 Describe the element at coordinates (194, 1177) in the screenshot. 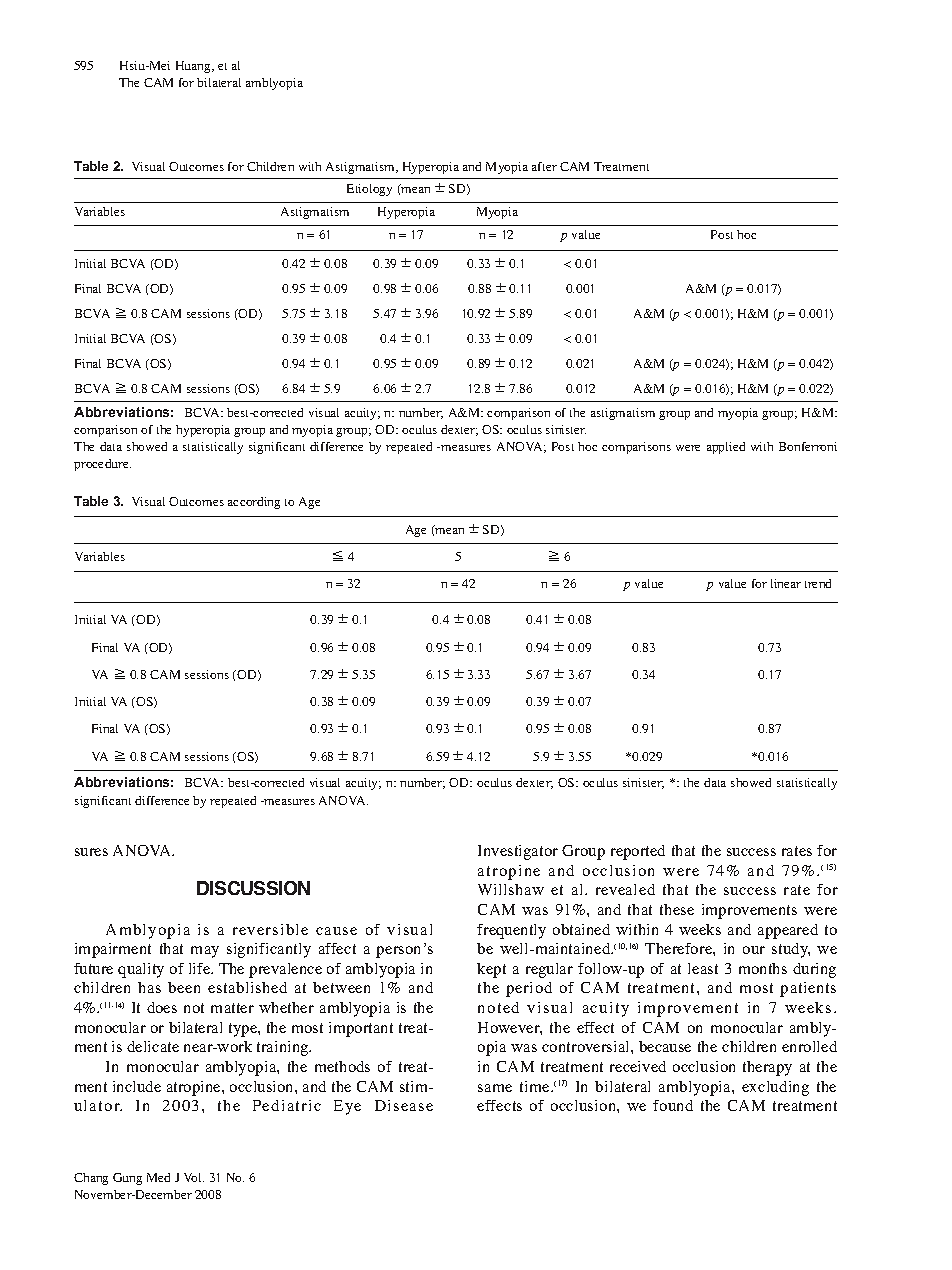

I see `Vol` at that location.
